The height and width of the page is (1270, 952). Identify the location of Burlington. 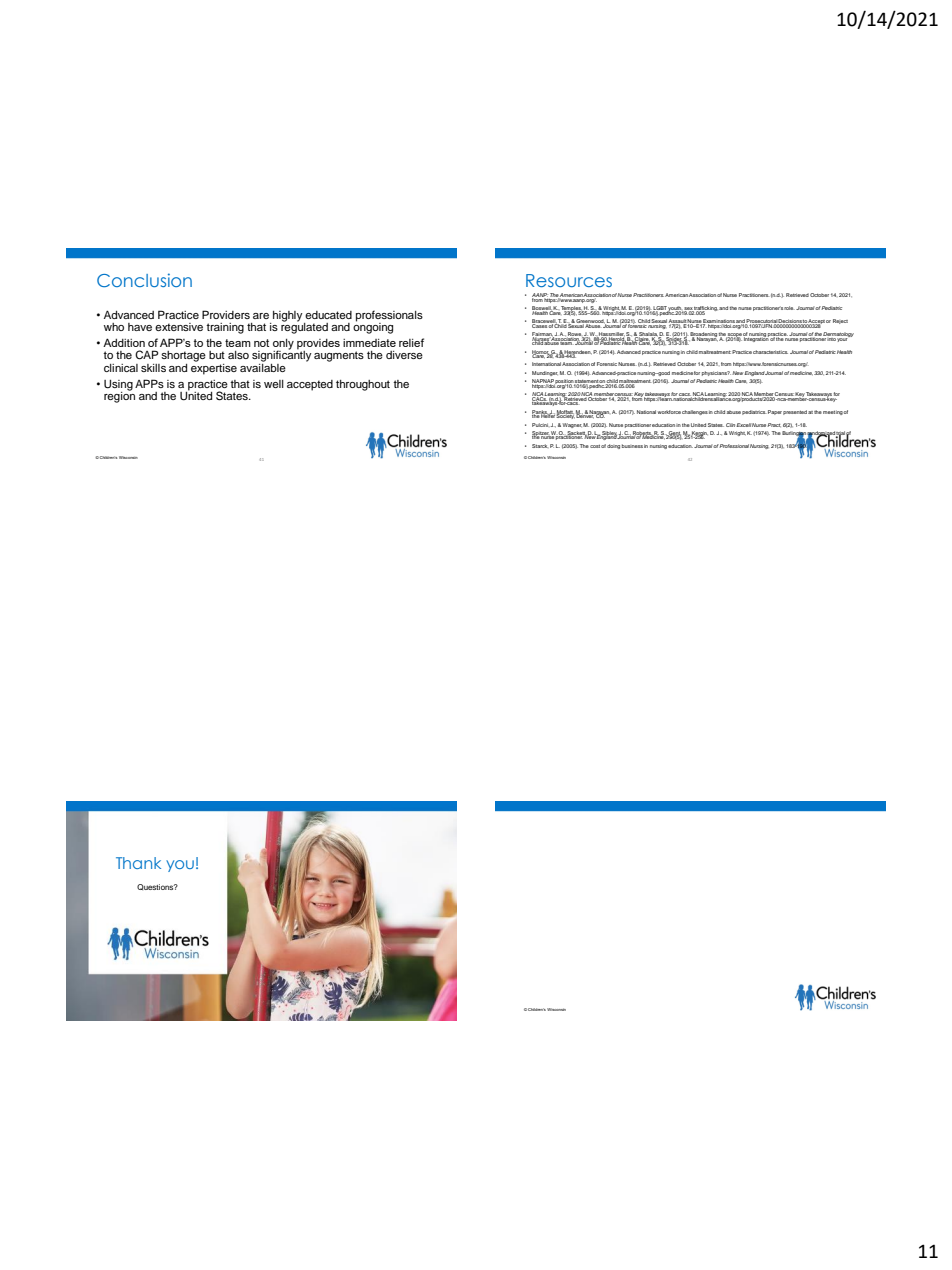
(794, 435).
